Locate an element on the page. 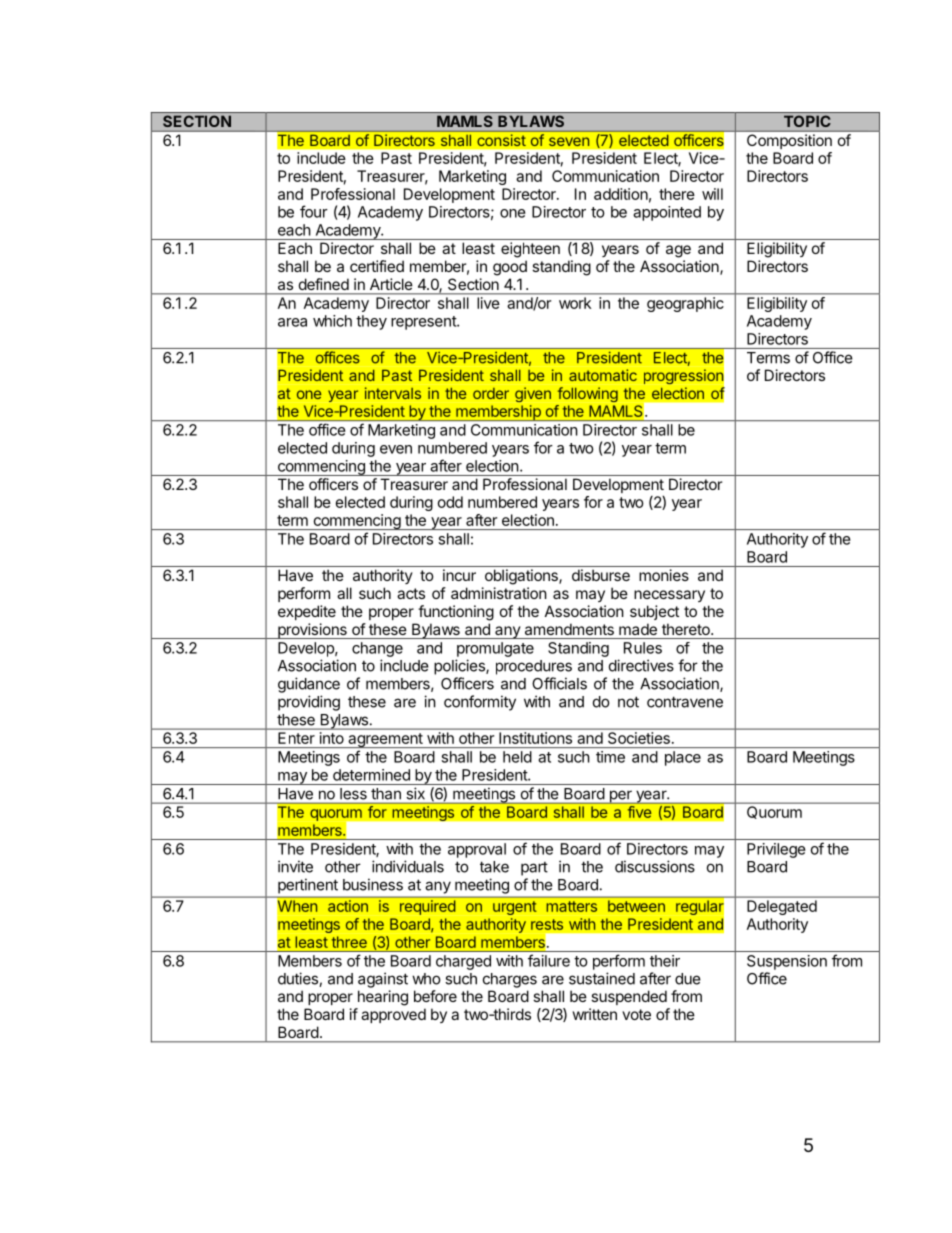  invite is located at coordinates (295, 866).
